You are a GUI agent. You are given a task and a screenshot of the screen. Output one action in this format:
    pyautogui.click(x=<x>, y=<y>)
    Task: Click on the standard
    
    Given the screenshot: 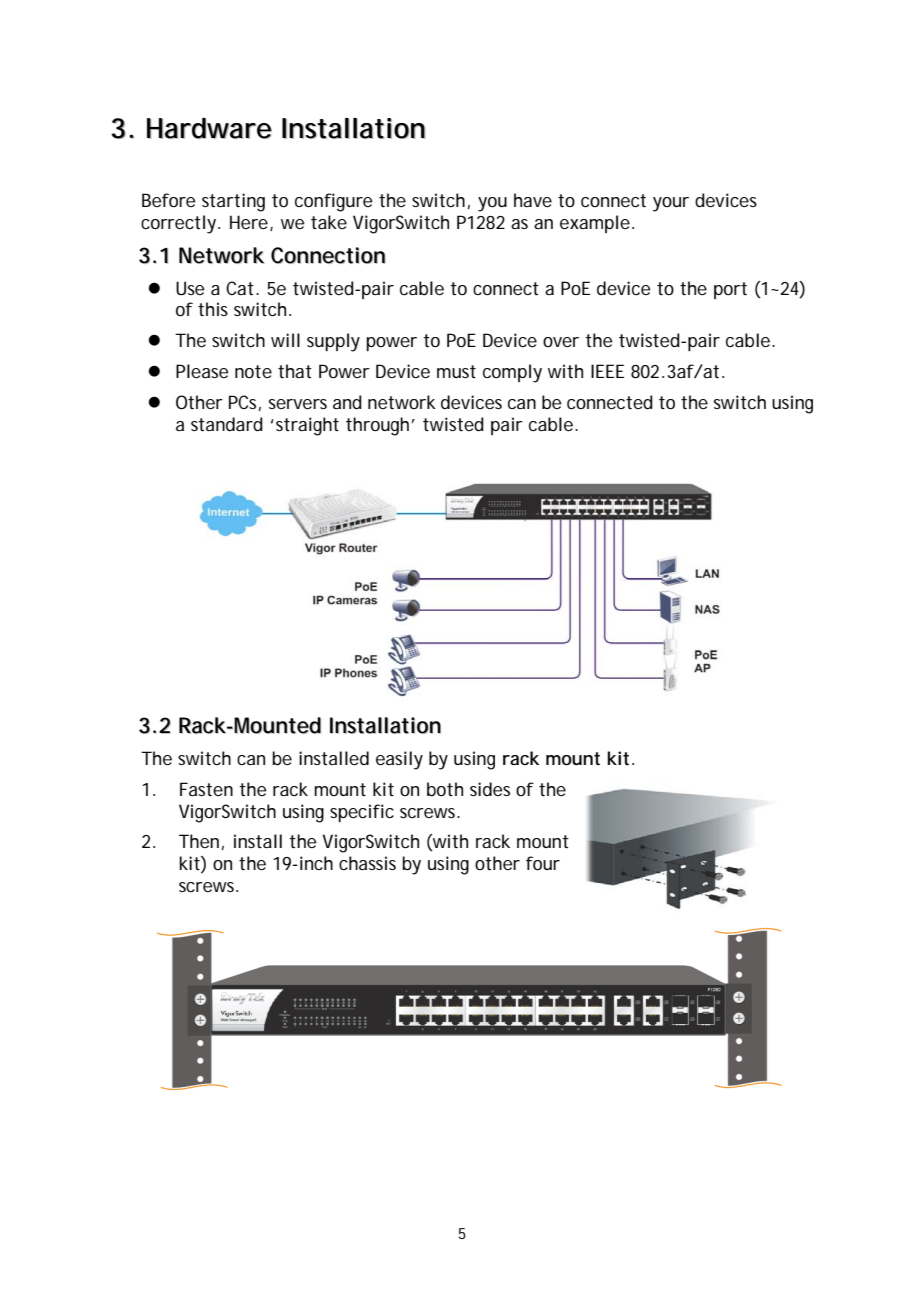 What is the action you would take?
    pyautogui.click(x=227, y=424)
